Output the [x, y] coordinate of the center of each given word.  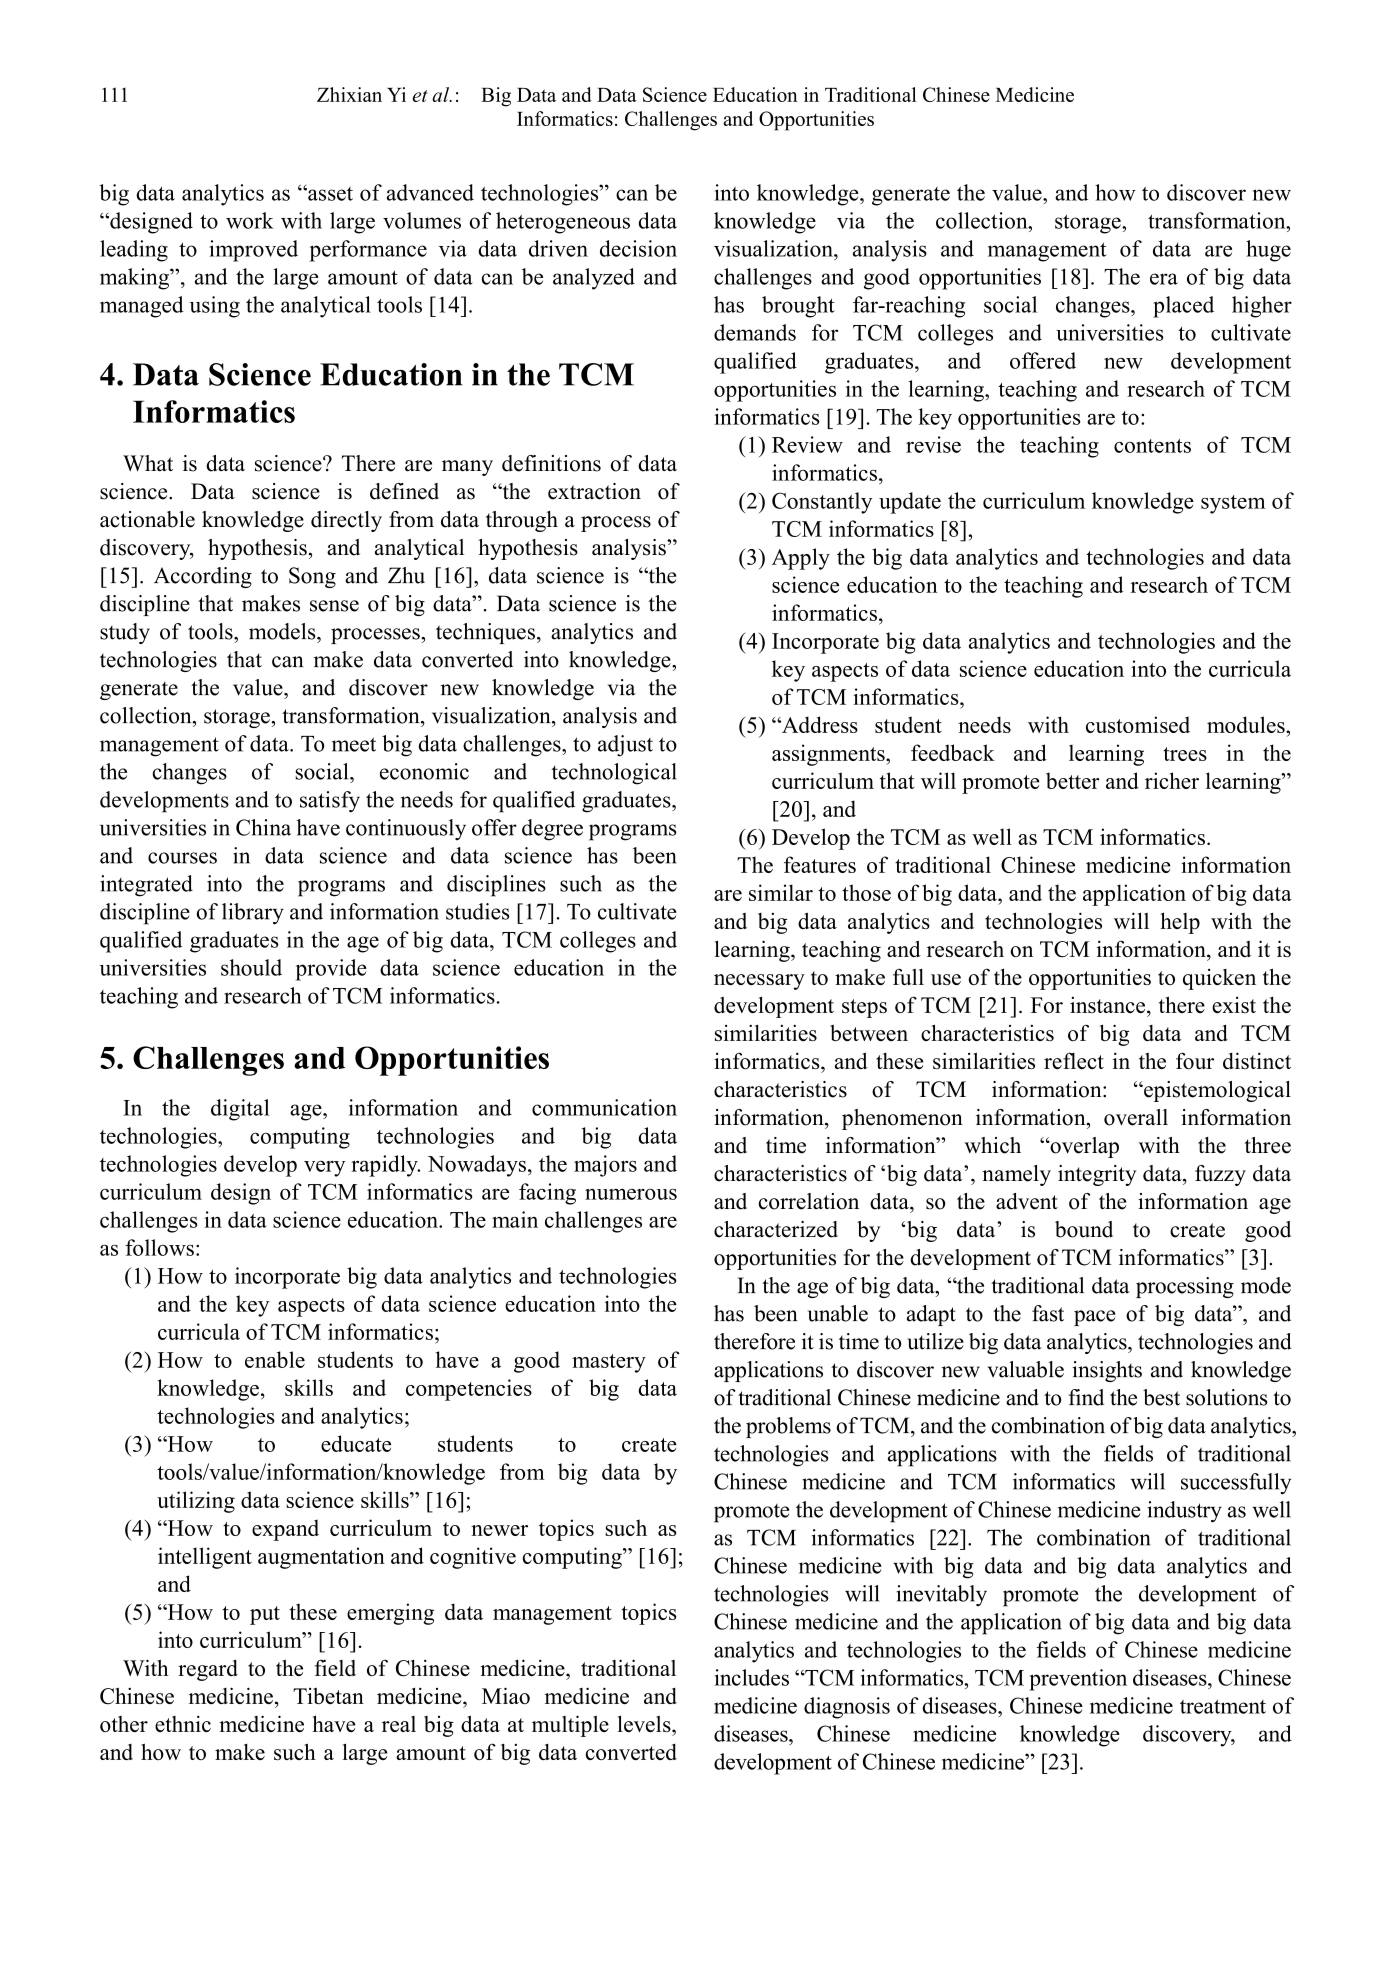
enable [275, 1359]
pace [1094, 1318]
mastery [609, 1363]
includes [752, 1677]
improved [253, 251]
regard [208, 1670]
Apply [801, 559]
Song [312, 577]
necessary [759, 982]
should [251, 967]
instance [1109, 1005]
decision [638, 248]
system [1233, 504]
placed [1183, 307]
